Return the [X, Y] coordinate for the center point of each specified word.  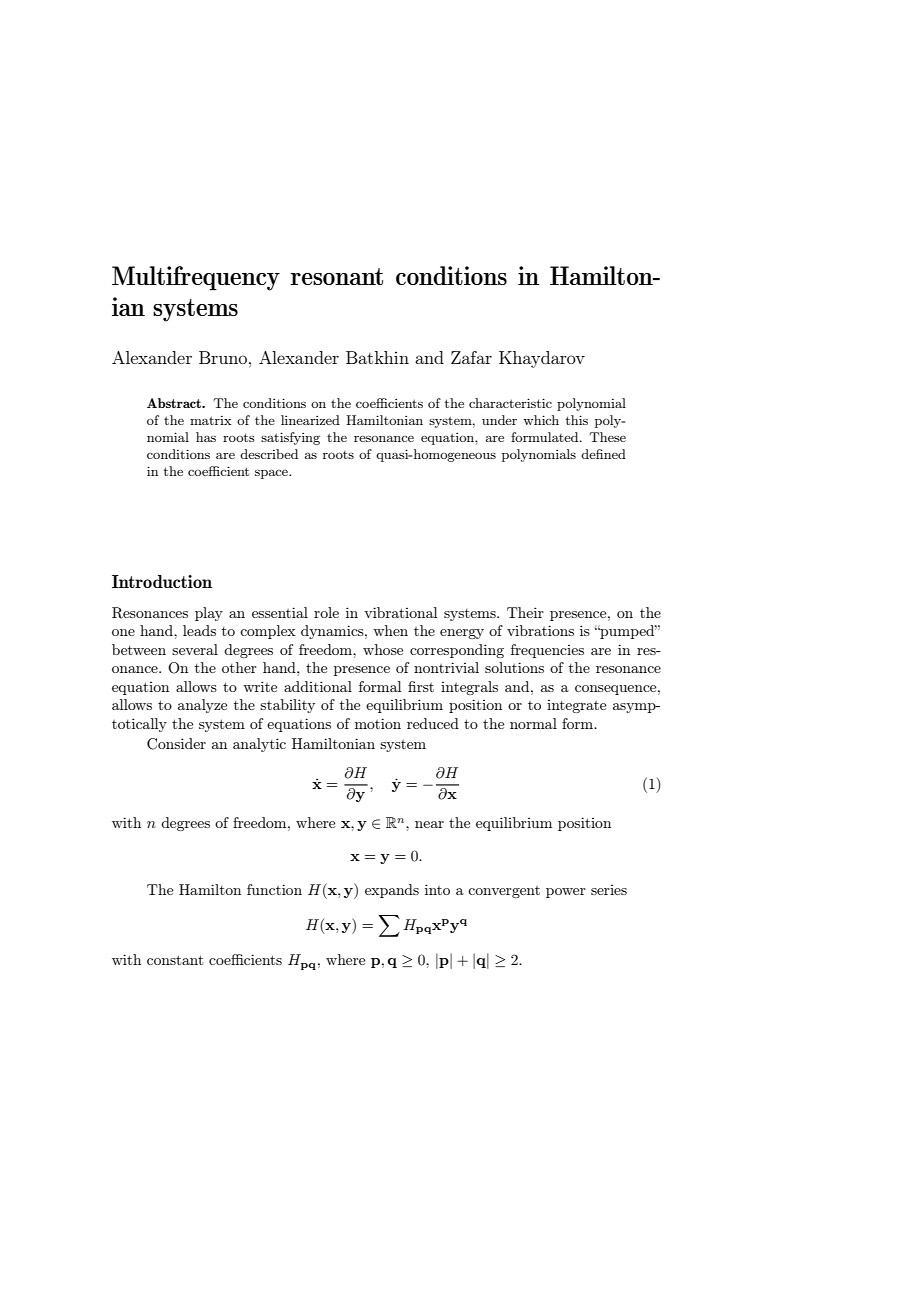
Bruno [223, 357]
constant [175, 960]
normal [533, 723]
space [272, 474]
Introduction [162, 581]
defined [603, 454]
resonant [337, 276]
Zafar [471, 357]
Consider [176, 744]
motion [378, 723]
